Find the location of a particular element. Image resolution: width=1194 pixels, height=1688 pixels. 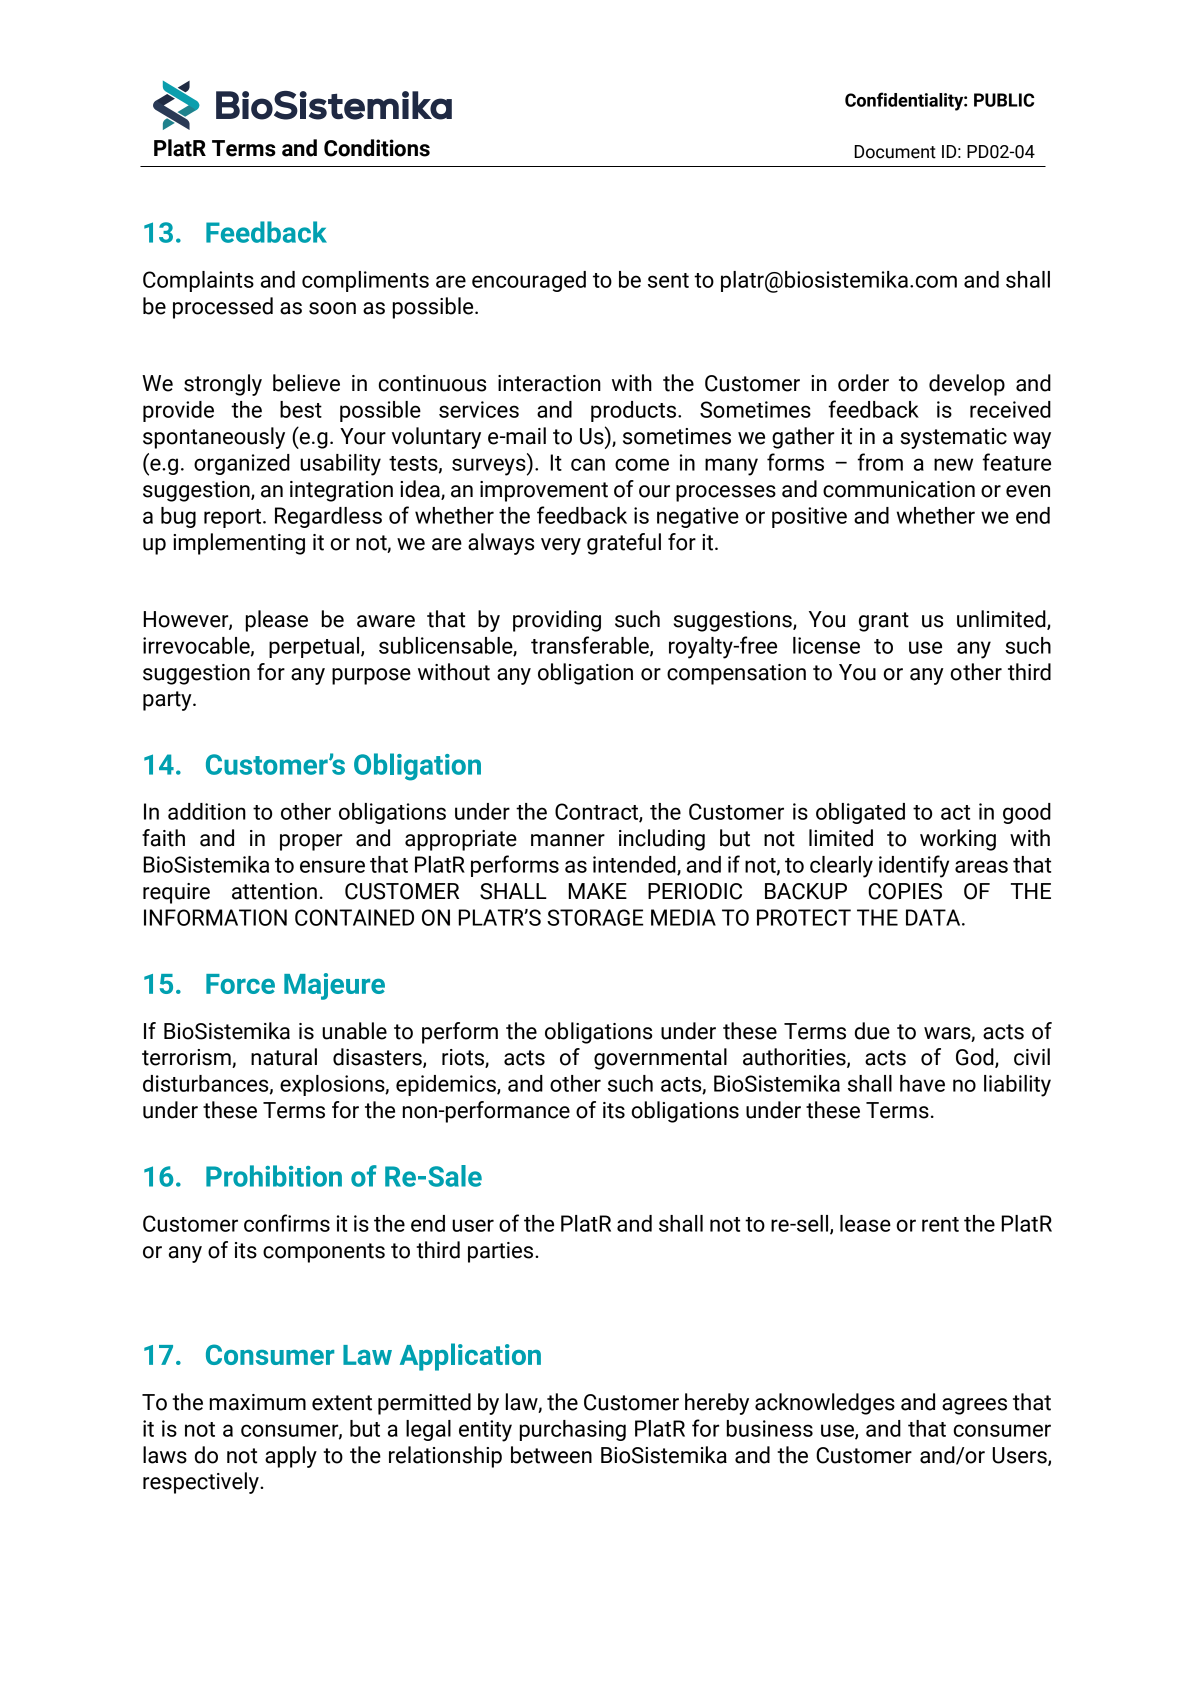

sent is located at coordinates (668, 280).
